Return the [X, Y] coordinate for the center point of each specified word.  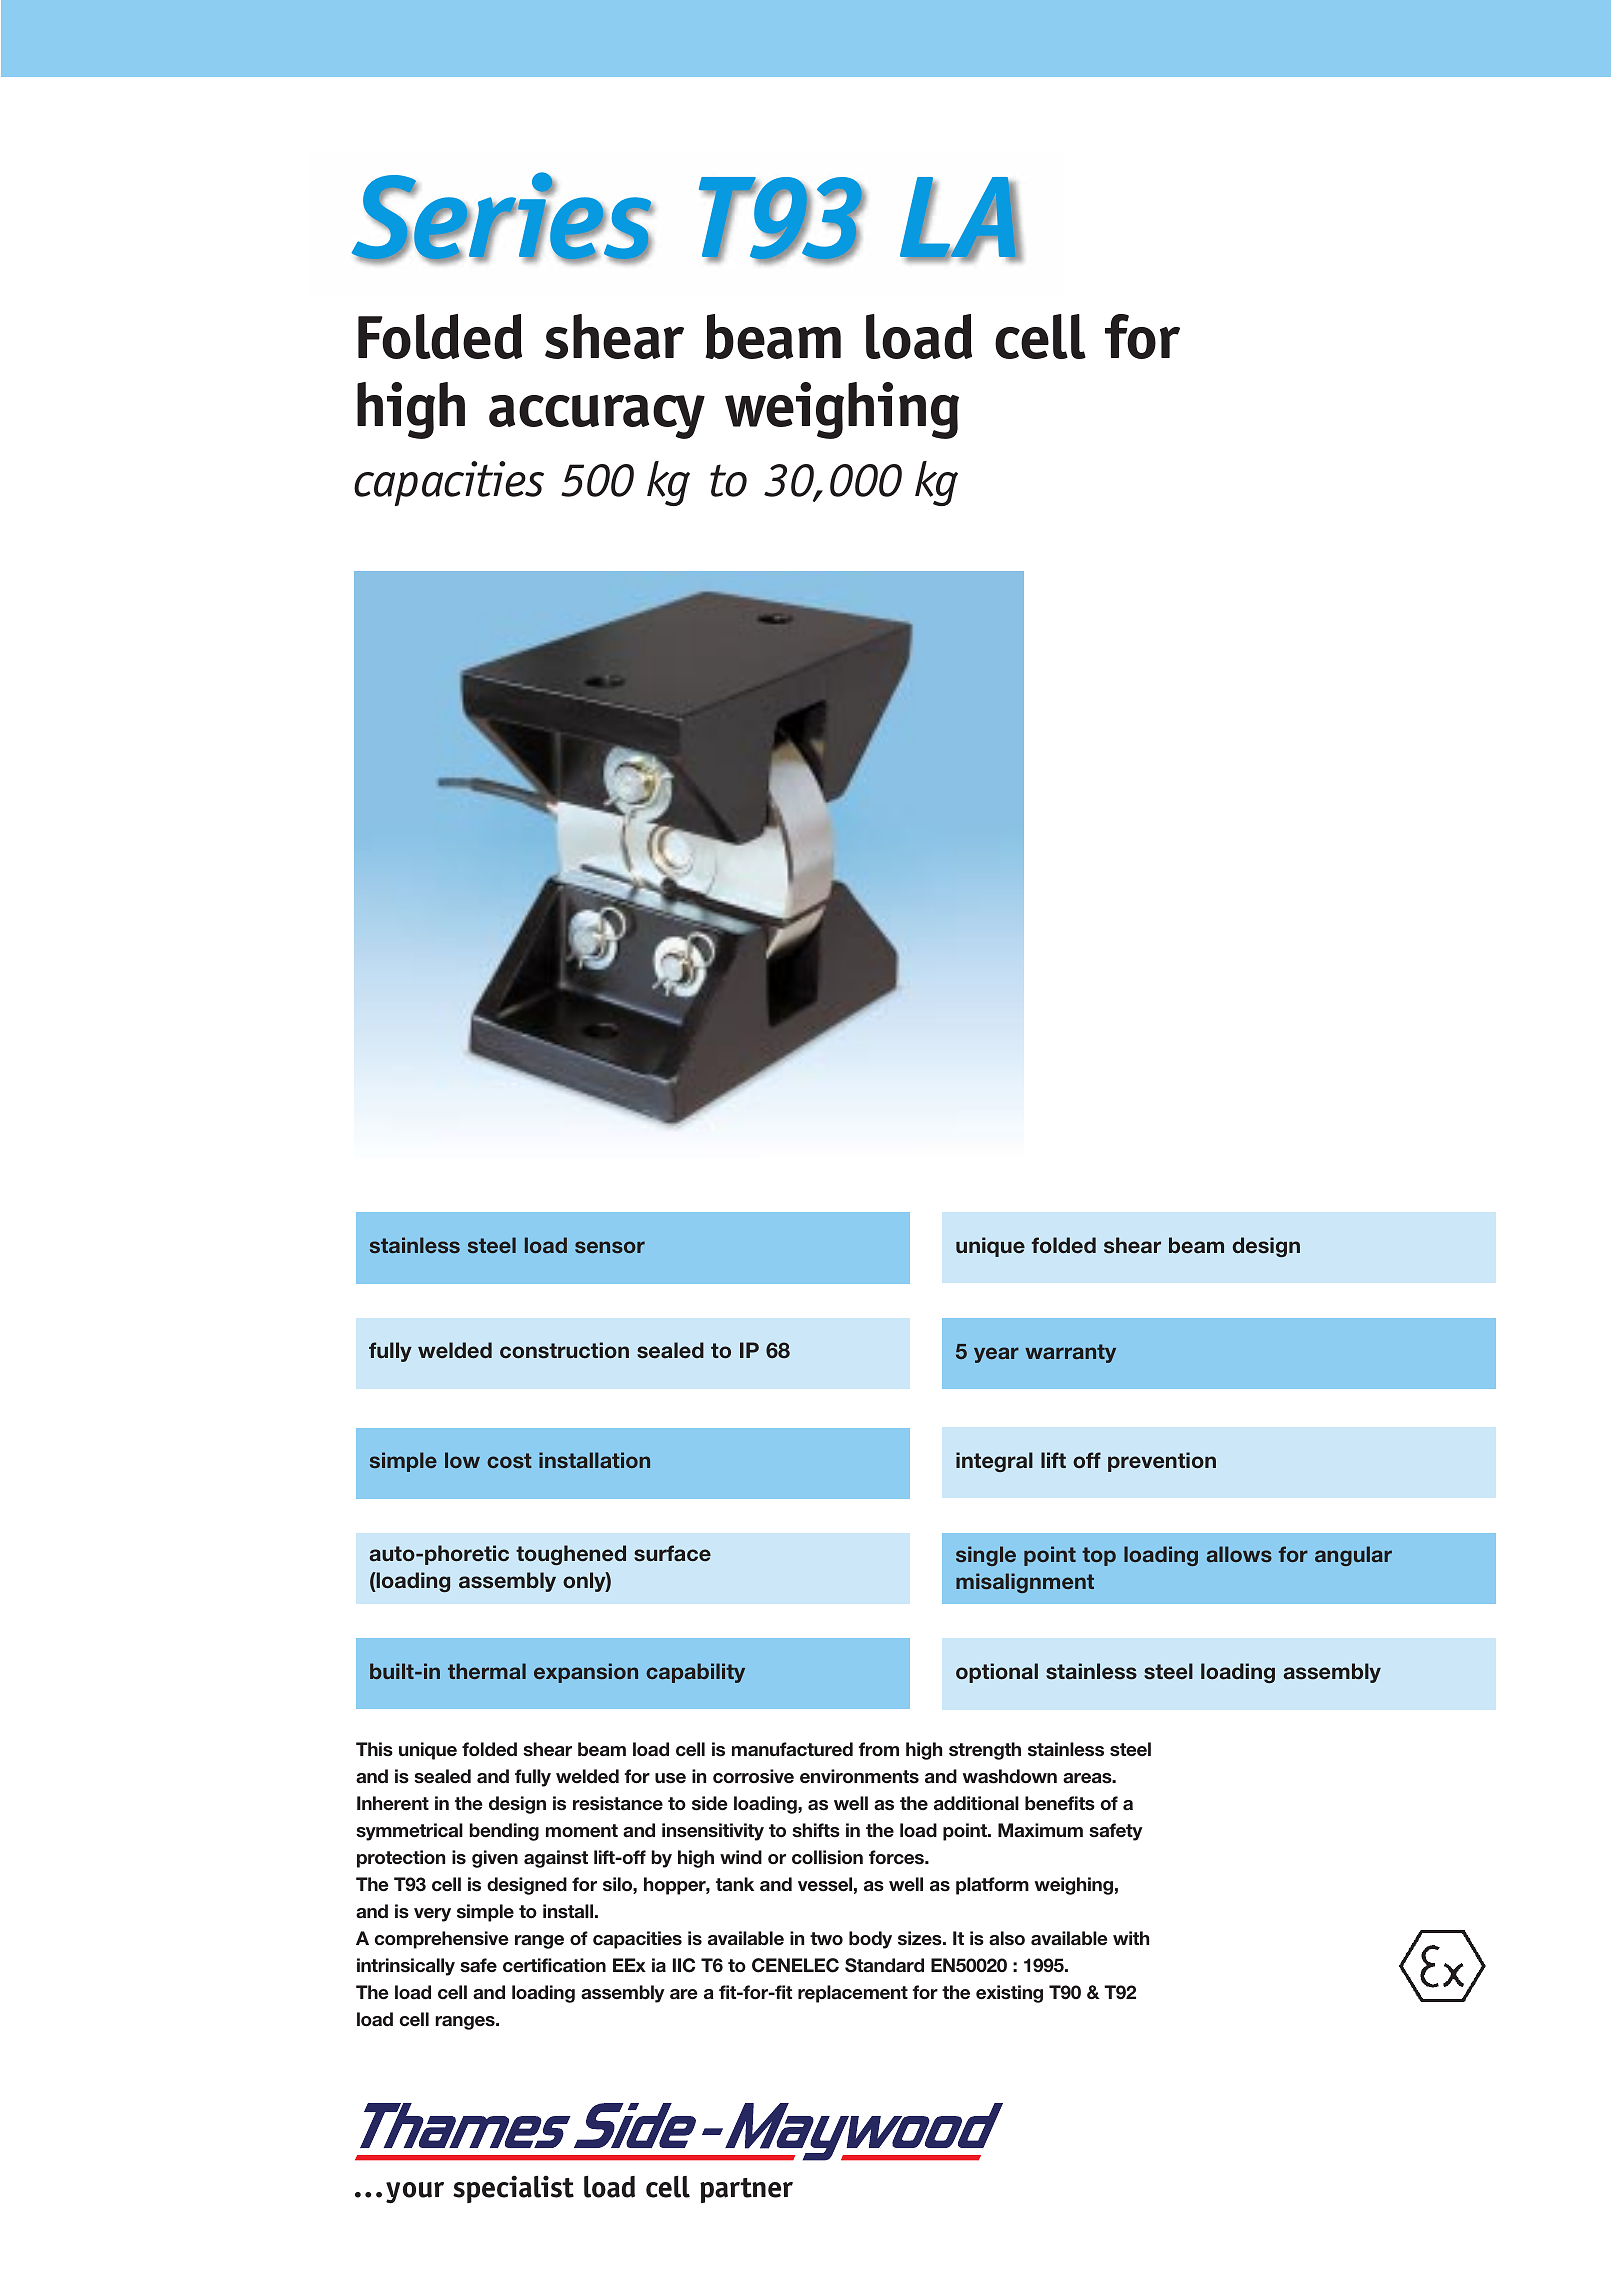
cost [509, 1460]
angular [1353, 1556]
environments [859, 1776]
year [996, 1355]
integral [994, 1462]
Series [503, 217]
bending [504, 1832]
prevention [1162, 1462]
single [986, 1556]
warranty [1070, 1353]
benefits [1060, 1803]
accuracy [597, 417]
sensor [610, 1247]
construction [564, 1350]
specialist [513, 2189]
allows [1239, 1554]
